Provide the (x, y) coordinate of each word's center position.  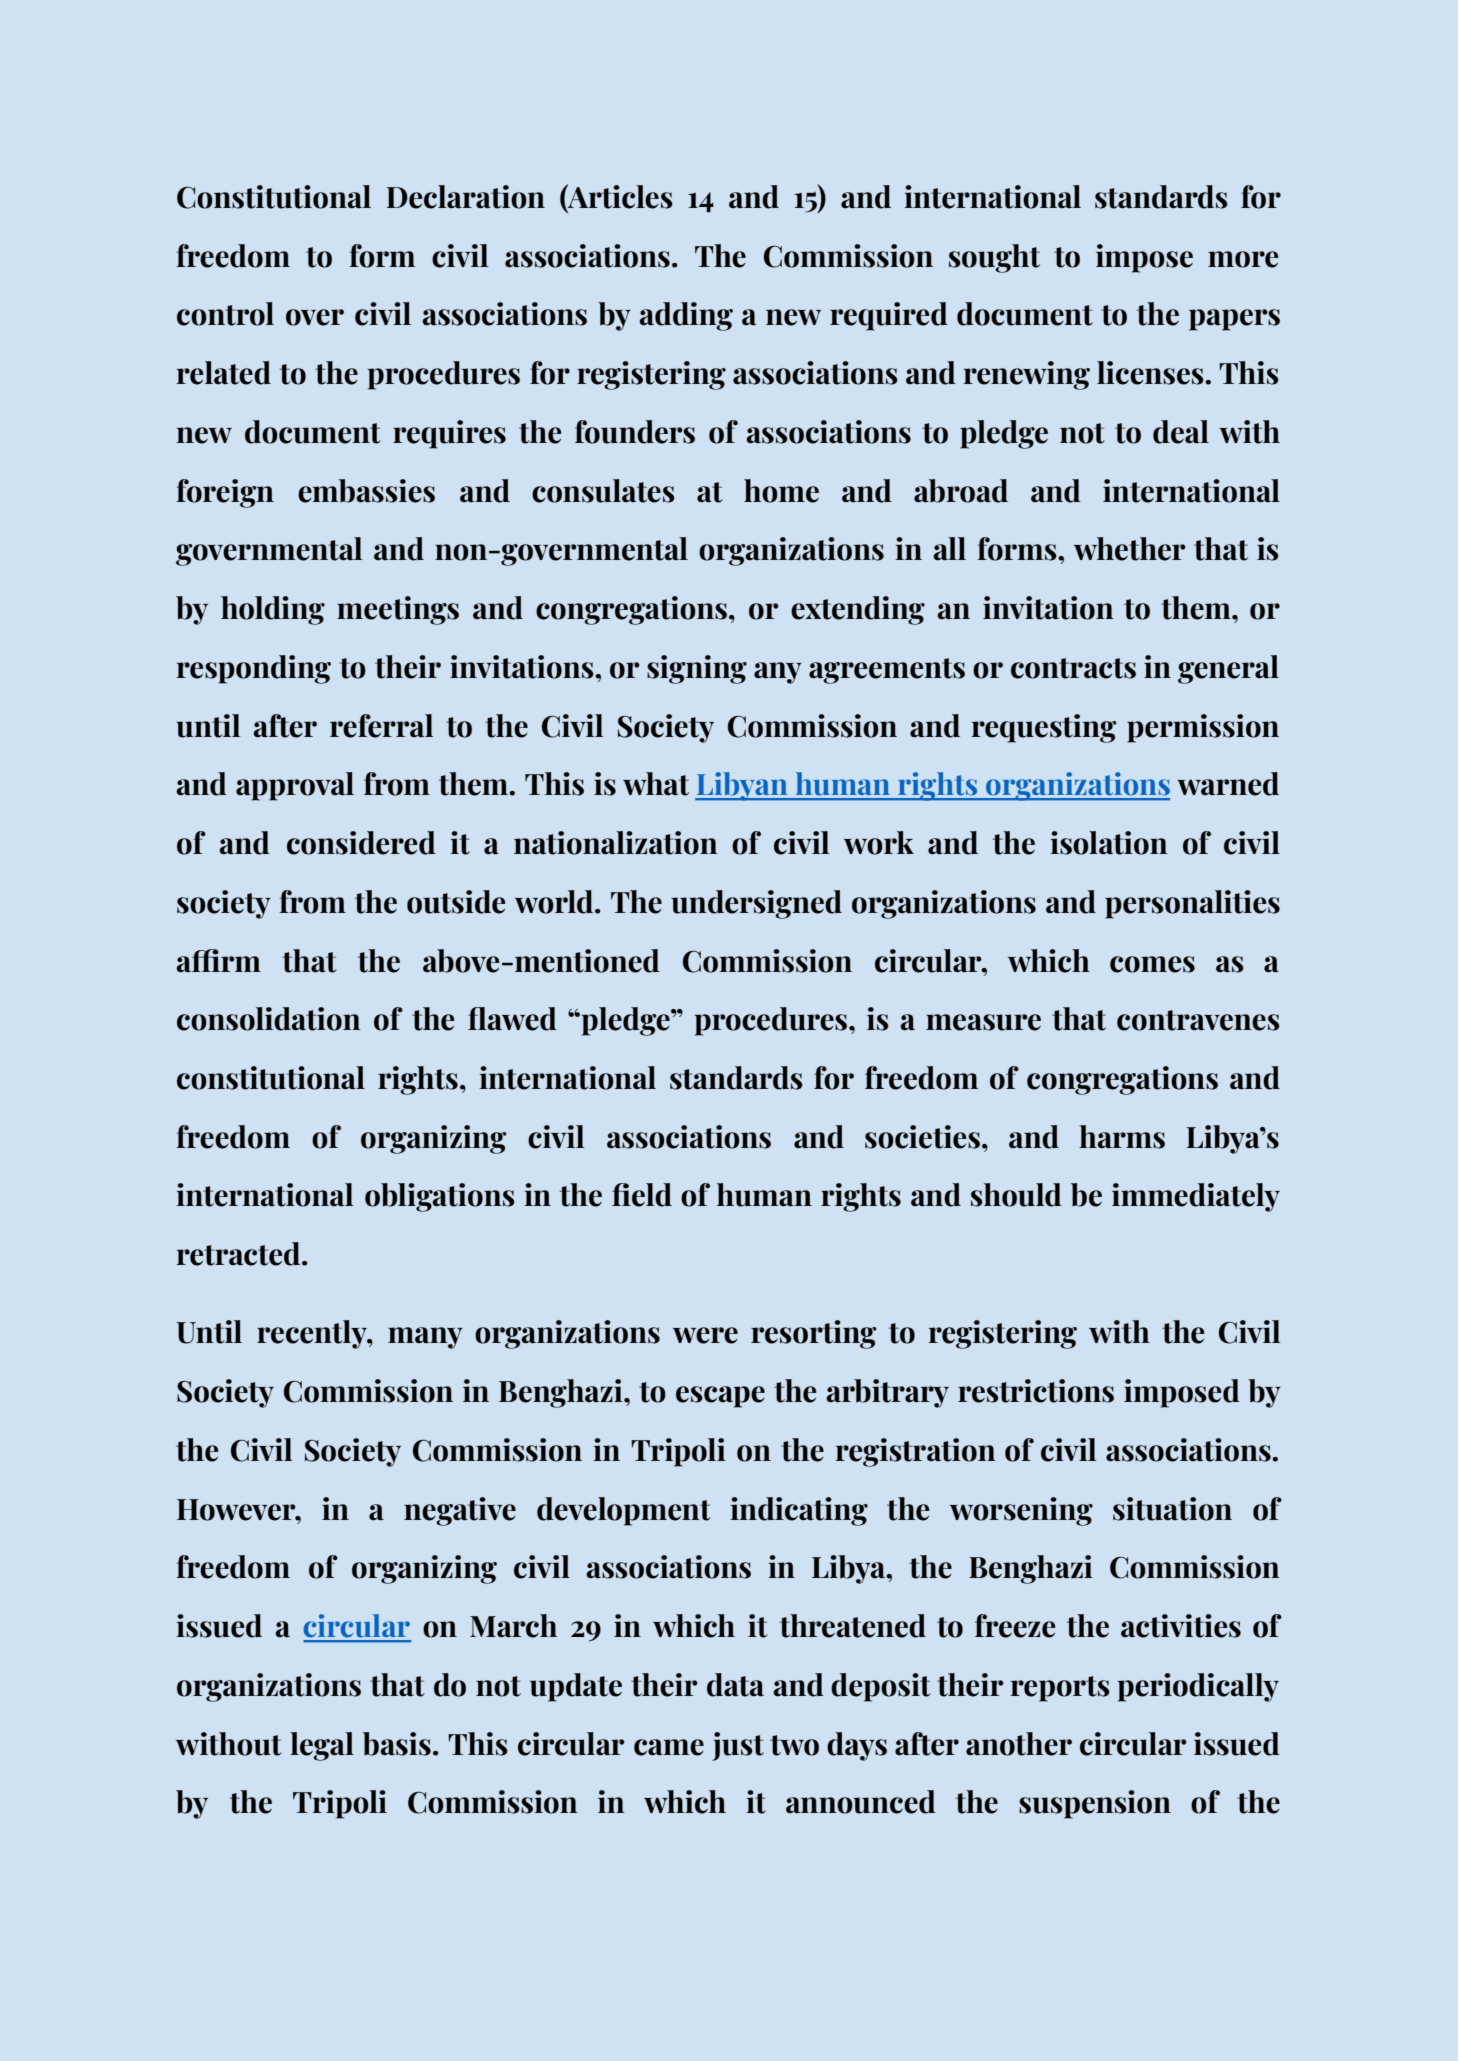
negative (460, 1511)
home (781, 491)
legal (322, 1746)
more (1243, 259)
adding (686, 316)
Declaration (465, 197)
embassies (366, 491)
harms (1122, 1137)
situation (1172, 1509)
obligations (440, 1197)
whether (1130, 549)
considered (361, 843)
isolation (1109, 843)
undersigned (756, 904)
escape (720, 1397)
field (642, 1195)
